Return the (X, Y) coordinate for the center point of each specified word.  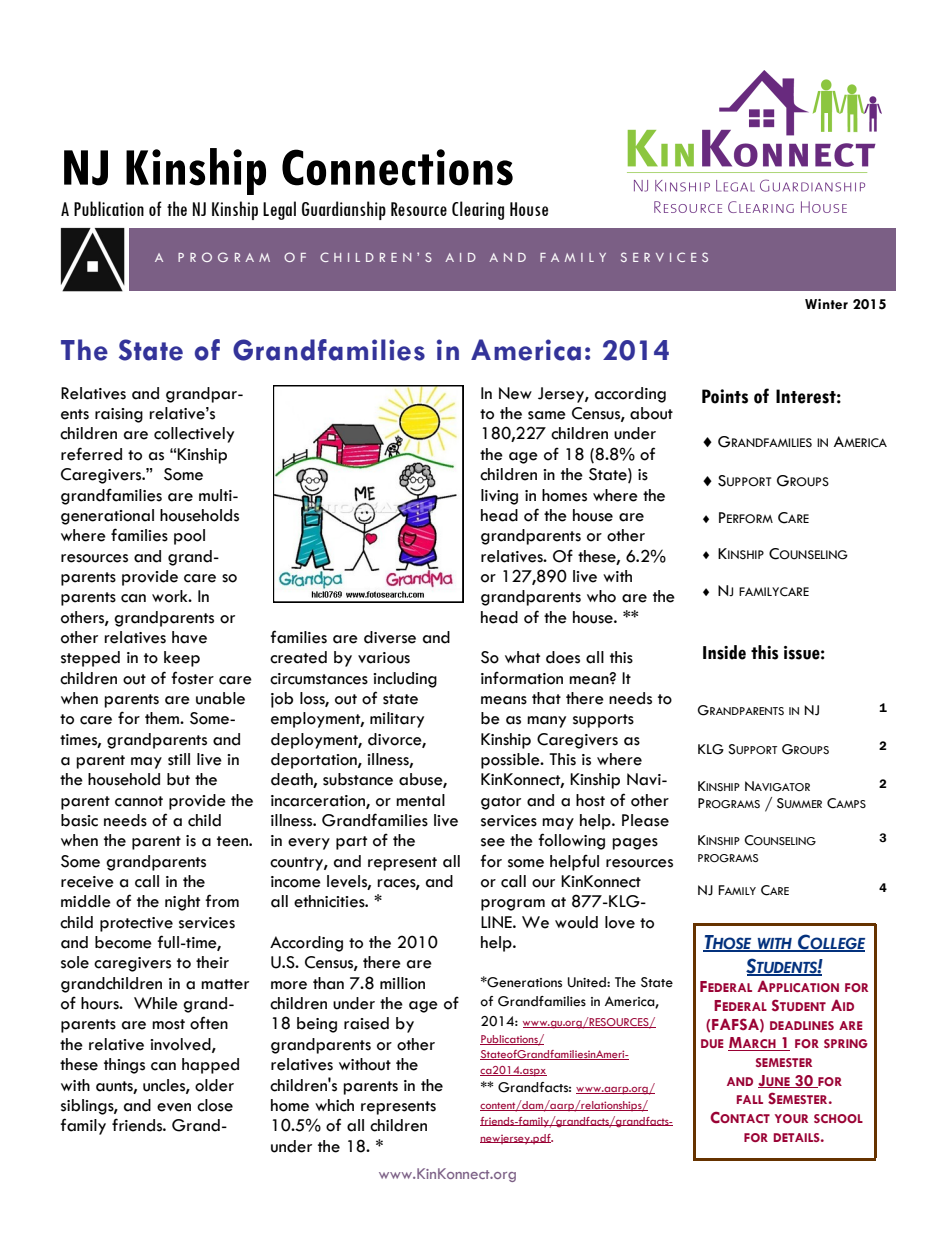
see (493, 842)
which (334, 1105)
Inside (724, 652)
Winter (826, 304)
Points (725, 396)
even (174, 1107)
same (547, 415)
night (182, 903)
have (189, 637)
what (522, 657)
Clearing (478, 210)
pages (635, 844)
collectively (194, 435)
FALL (750, 1099)
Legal (279, 210)
